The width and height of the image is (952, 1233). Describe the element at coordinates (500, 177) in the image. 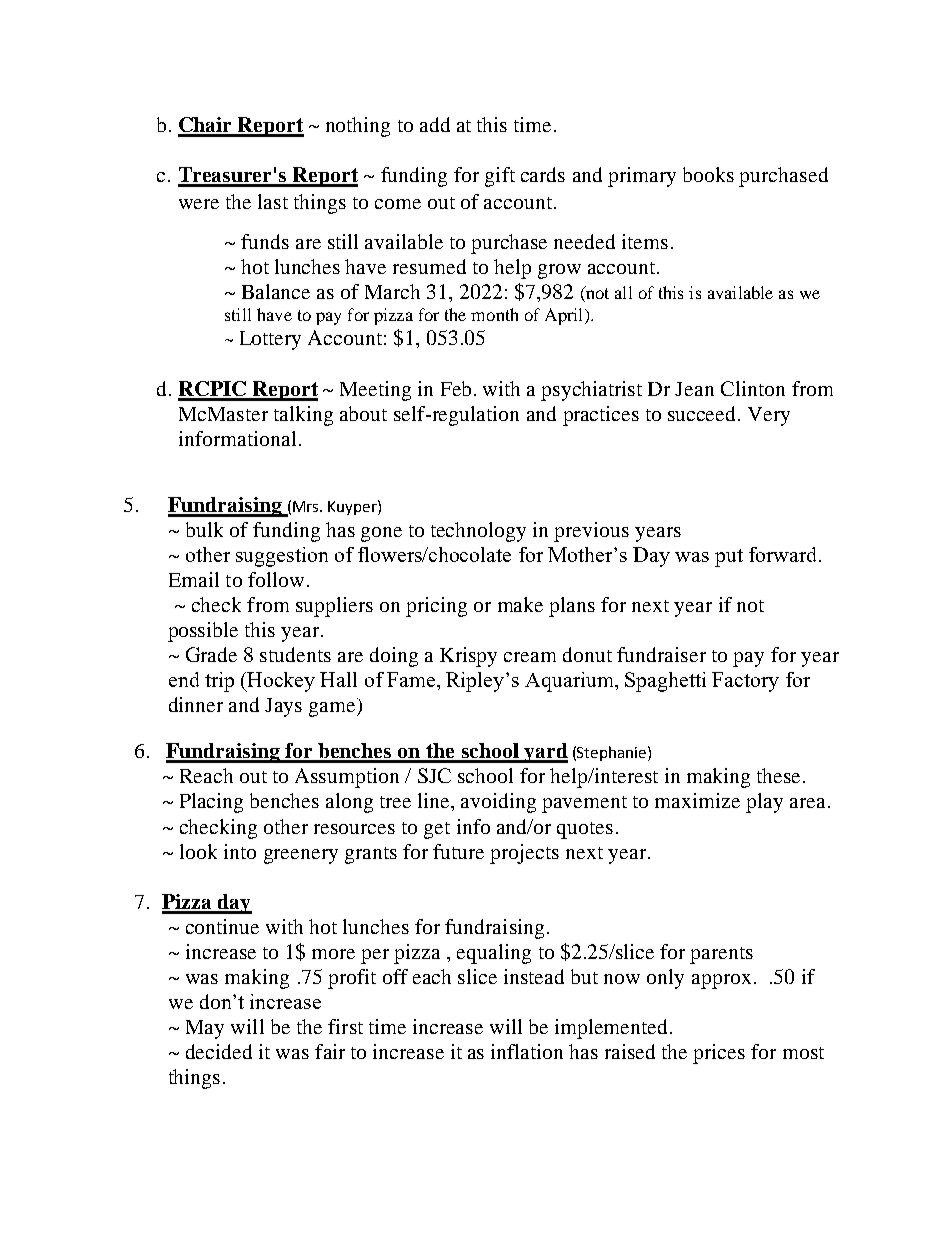

I see `gift` at that location.
